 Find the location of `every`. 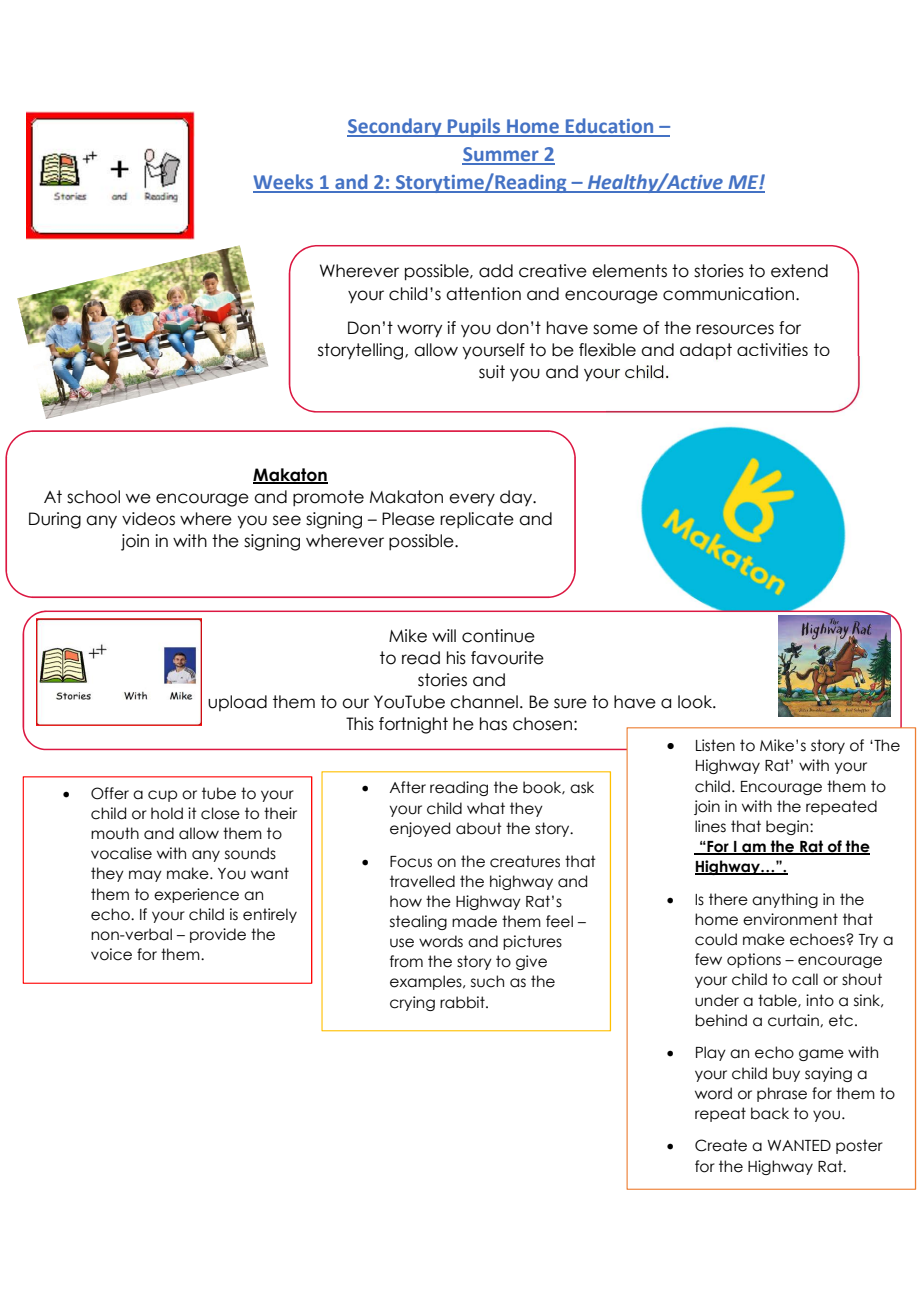

every is located at coordinates (472, 500).
